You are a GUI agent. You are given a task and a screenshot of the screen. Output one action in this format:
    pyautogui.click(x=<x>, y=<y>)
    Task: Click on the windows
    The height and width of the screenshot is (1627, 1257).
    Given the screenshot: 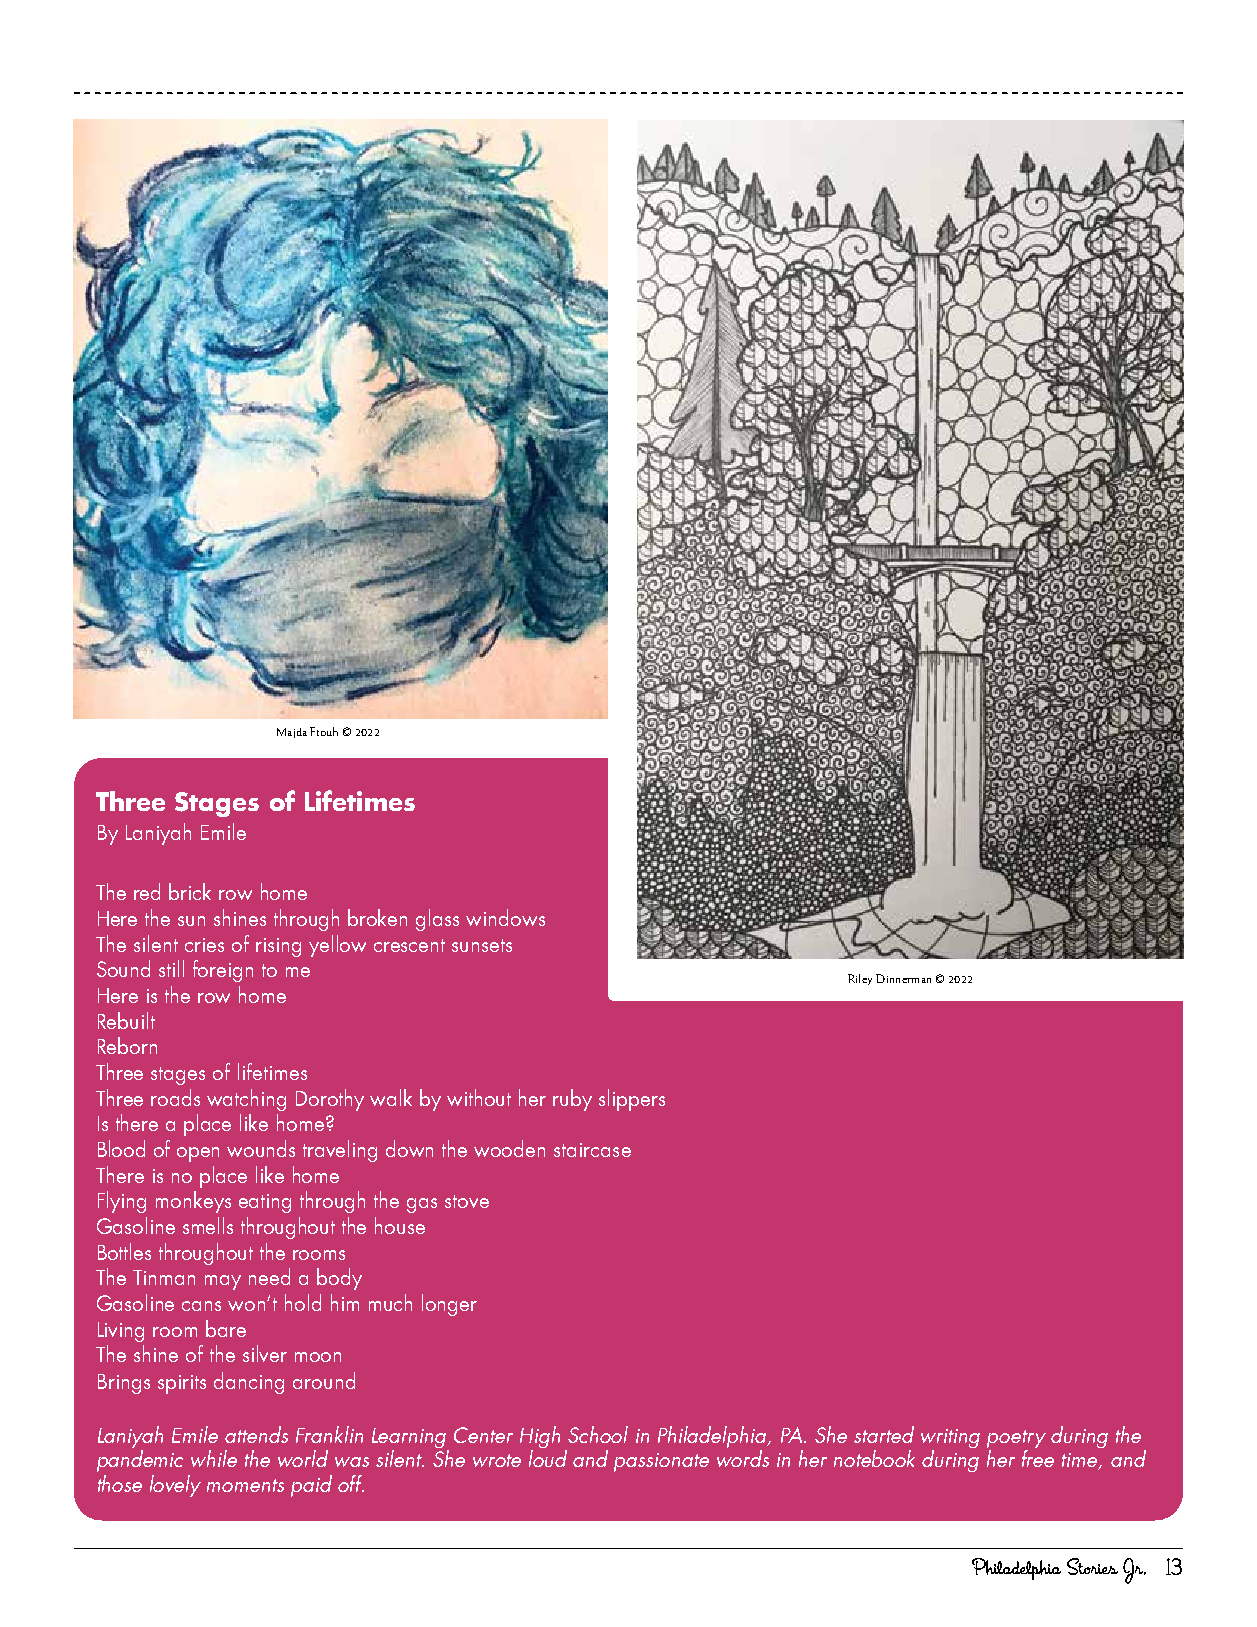 What is the action you would take?
    pyautogui.click(x=505, y=917)
